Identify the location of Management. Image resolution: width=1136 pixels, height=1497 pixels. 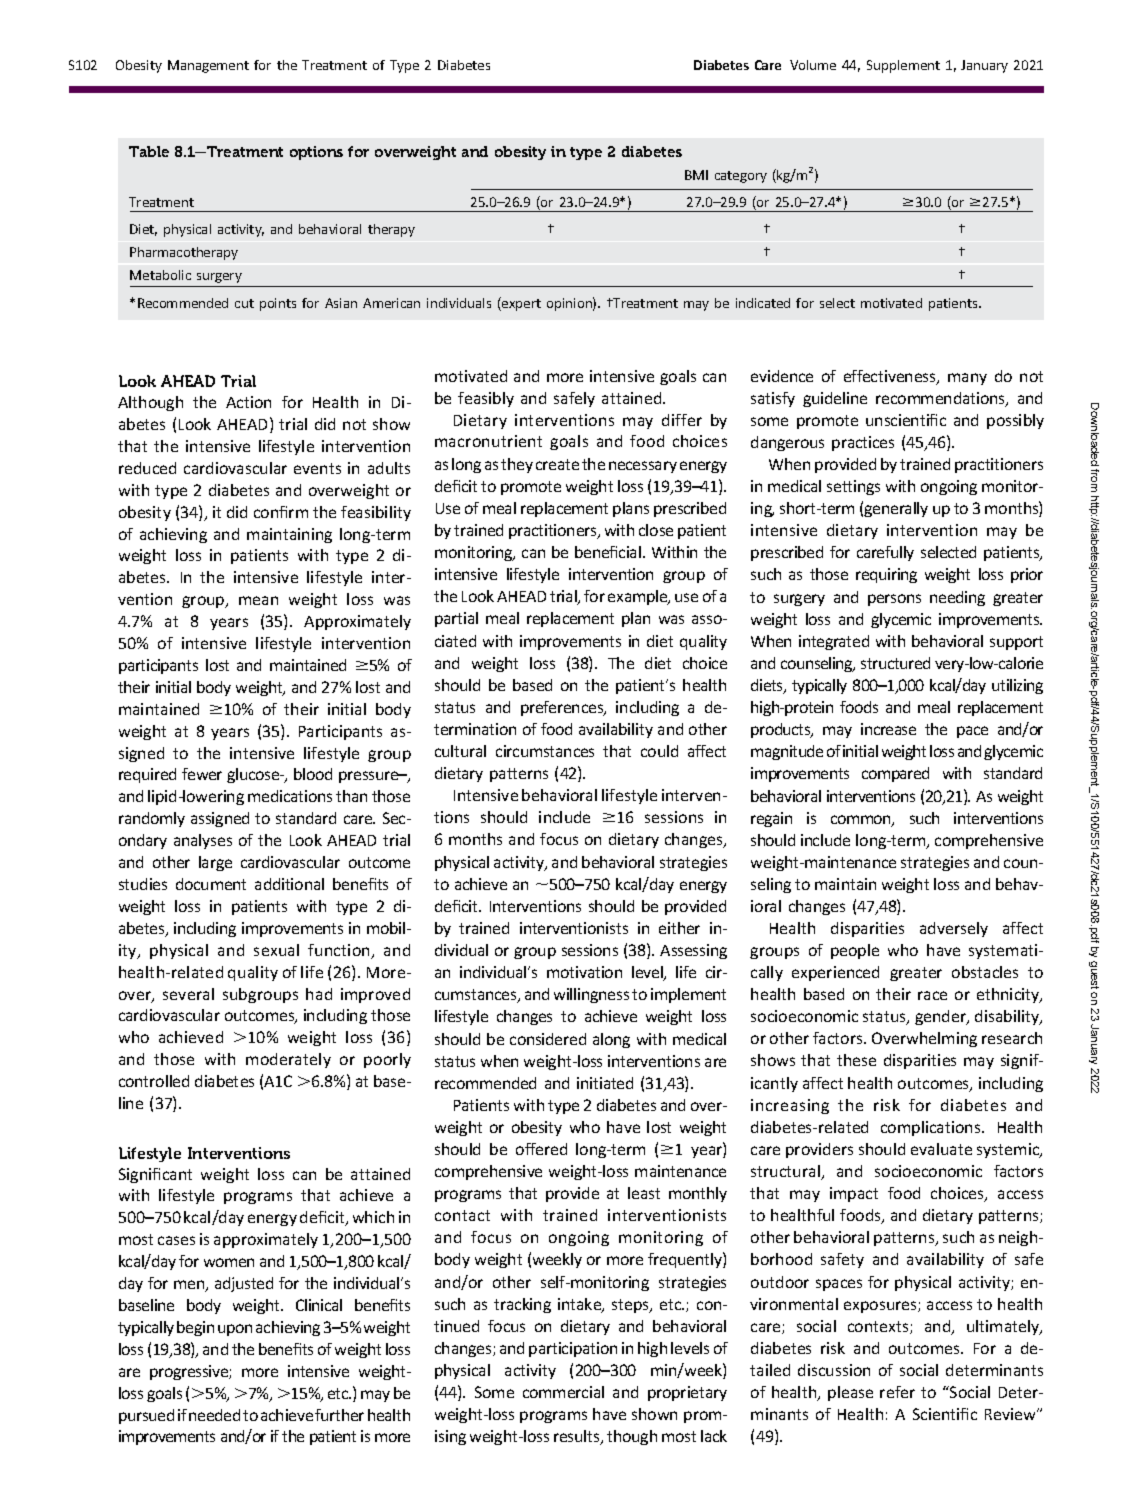
(208, 66).
